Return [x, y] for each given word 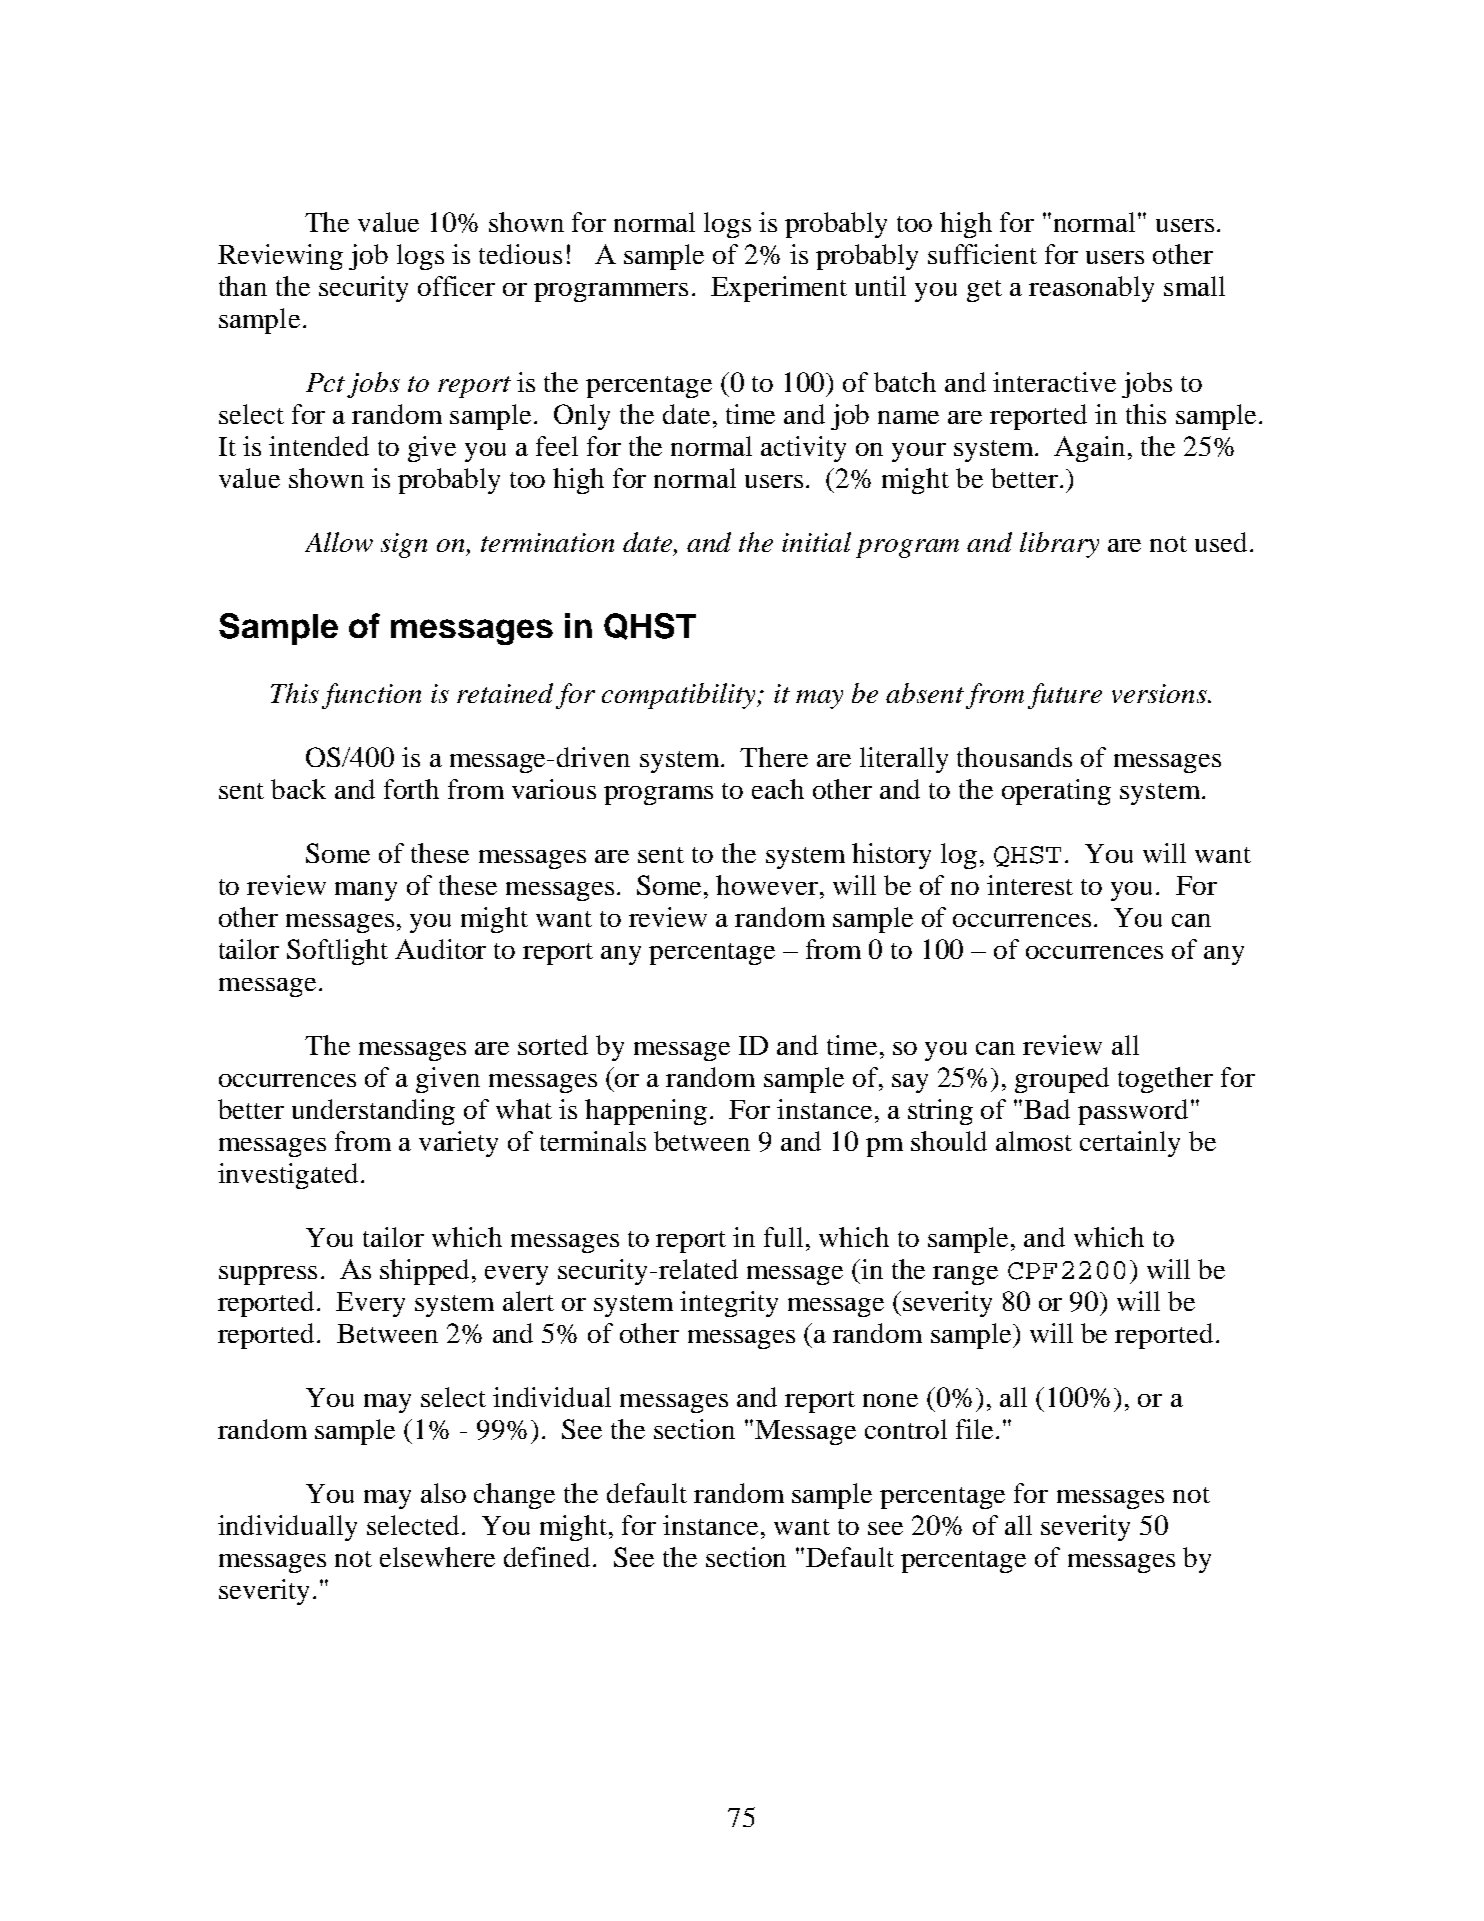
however [767, 885]
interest [1030, 885]
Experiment [779, 289]
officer [456, 286]
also [443, 1493]
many [366, 891]
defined [547, 1557]
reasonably [1091, 289]
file [974, 1429]
